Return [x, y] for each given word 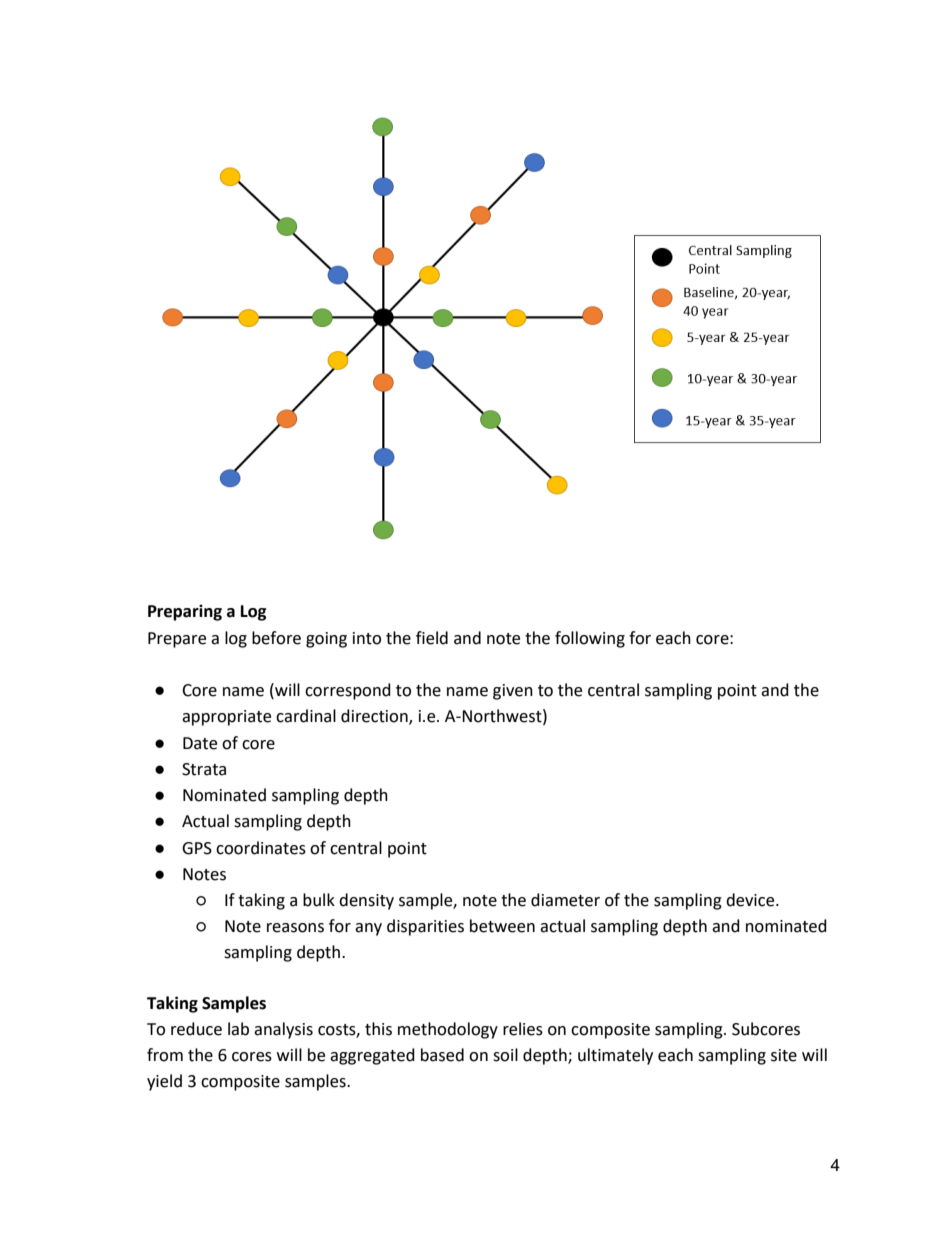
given [513, 692]
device [751, 900]
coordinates [261, 848]
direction [375, 717]
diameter [565, 900]
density [366, 901]
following [590, 639]
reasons [295, 928]
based [442, 1055]
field [432, 638]
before [276, 638]
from [165, 1055]
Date [200, 743]
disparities [425, 927]
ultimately [615, 1056]
